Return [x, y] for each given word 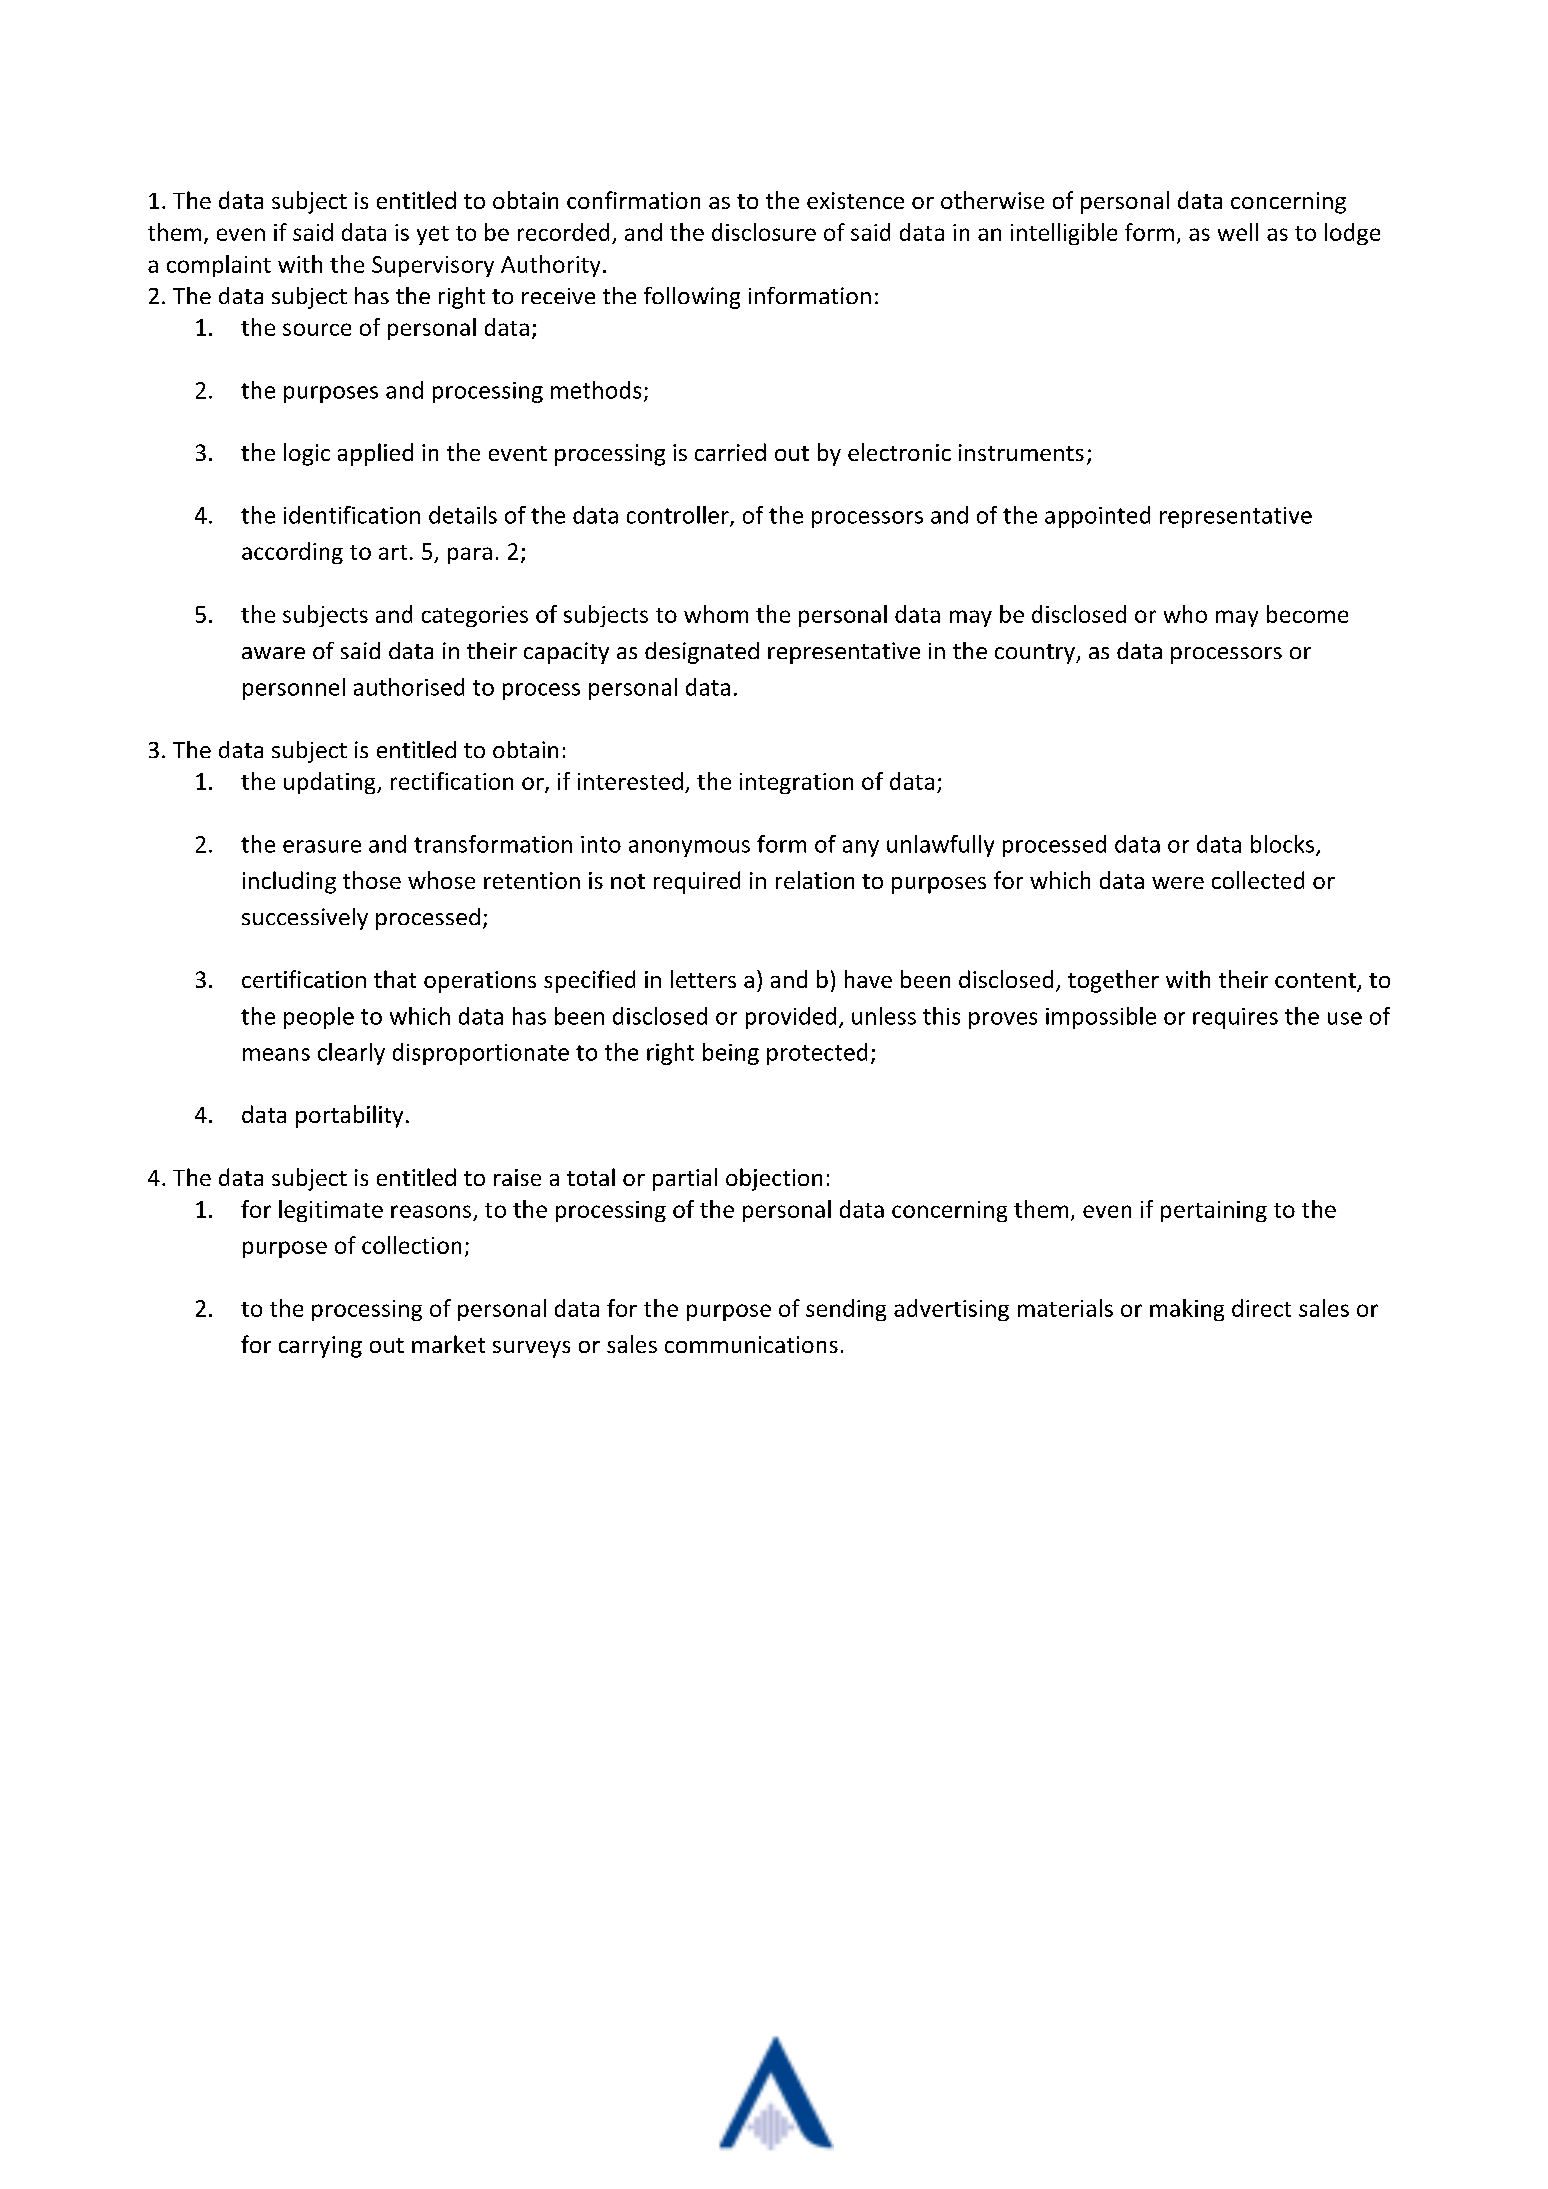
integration [796, 783]
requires [1235, 1018]
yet [433, 235]
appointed [1097, 517]
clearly [351, 1054]
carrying [320, 1347]
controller [679, 516]
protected [817, 1054]
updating [331, 783]
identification [352, 515]
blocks [1284, 845]
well [1238, 232]
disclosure [764, 232]
